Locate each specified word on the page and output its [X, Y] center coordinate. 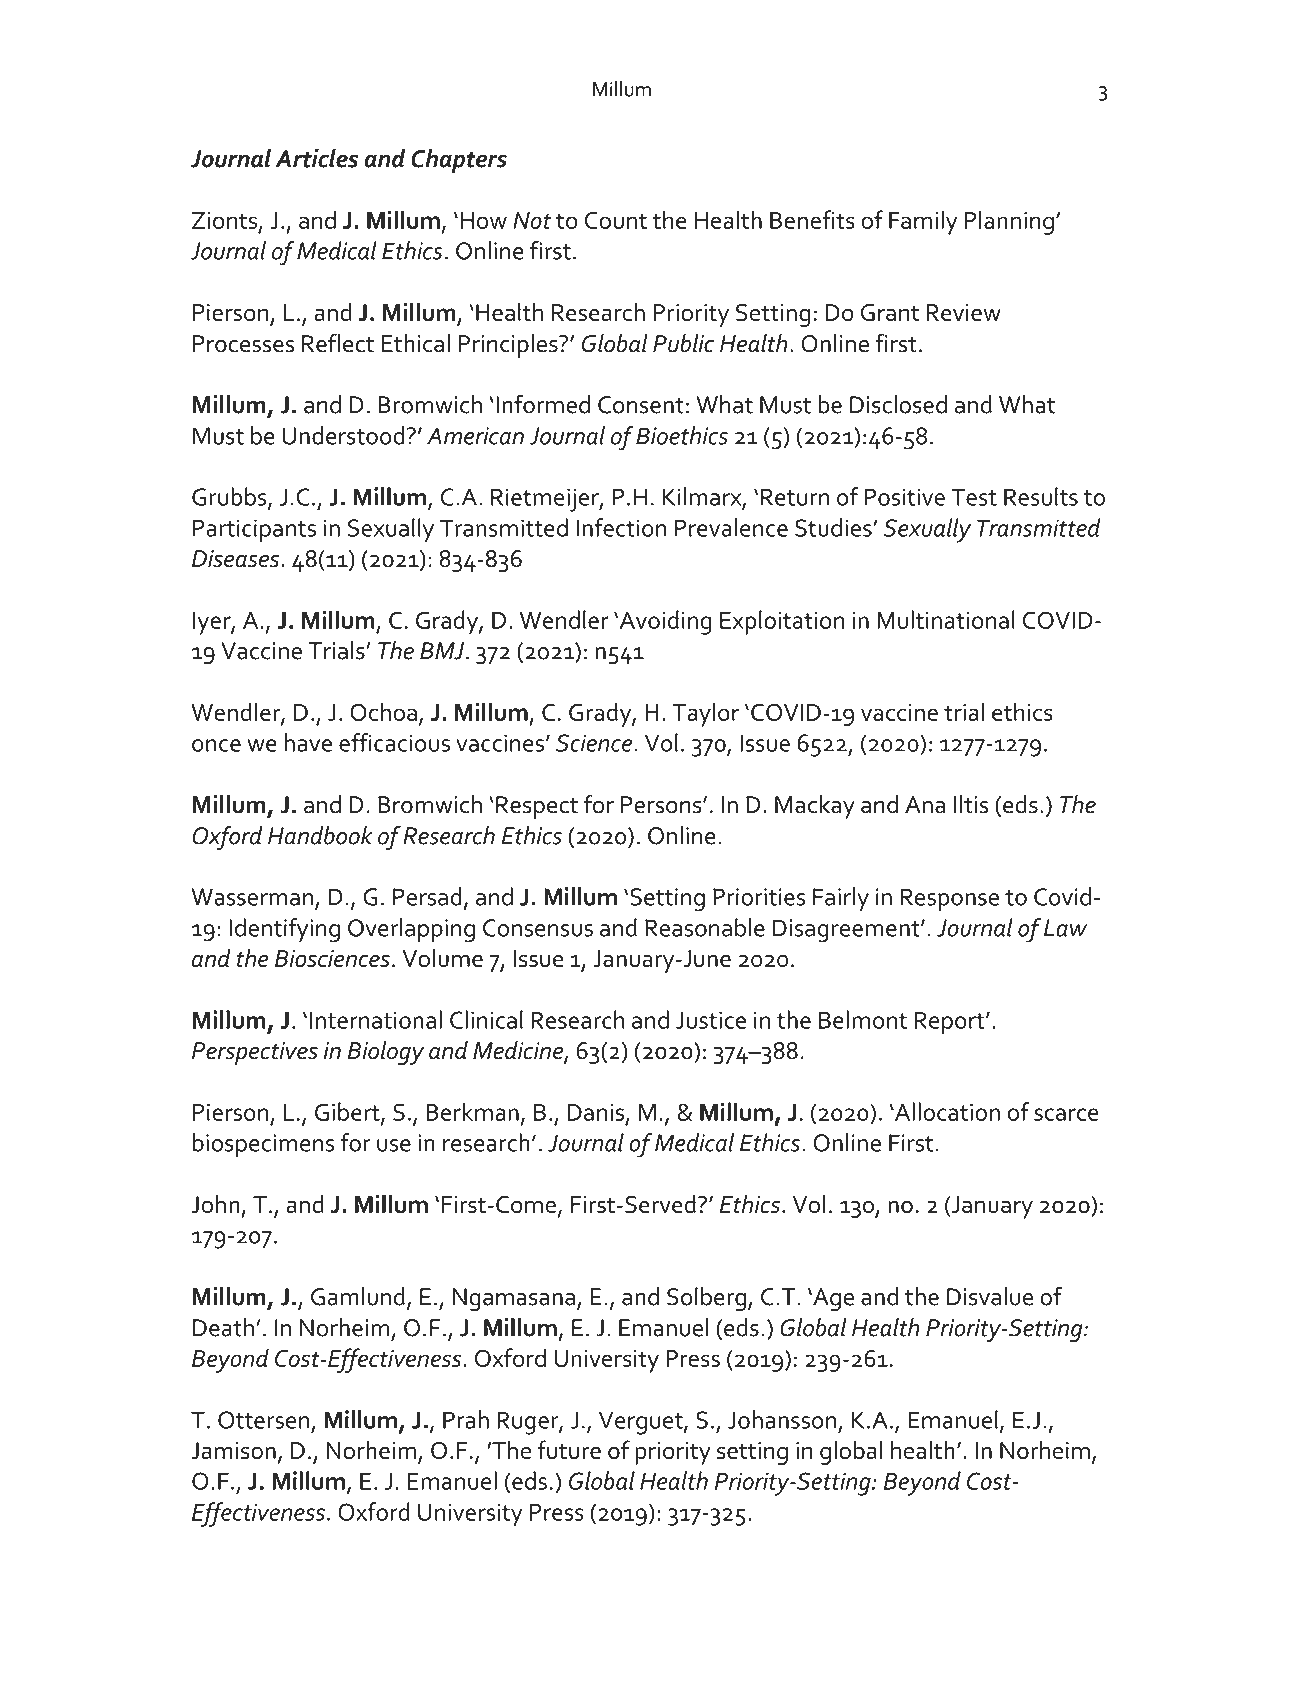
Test [974, 497]
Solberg [706, 1299]
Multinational [946, 619]
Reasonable [705, 927]
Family [923, 222]
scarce [1066, 1114]
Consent [641, 405]
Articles [316, 158]
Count [616, 220]
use [394, 1145]
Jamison [233, 1451]
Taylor [705, 714]
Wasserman [252, 897]
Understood [343, 435]
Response [950, 899]
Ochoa [383, 711]
